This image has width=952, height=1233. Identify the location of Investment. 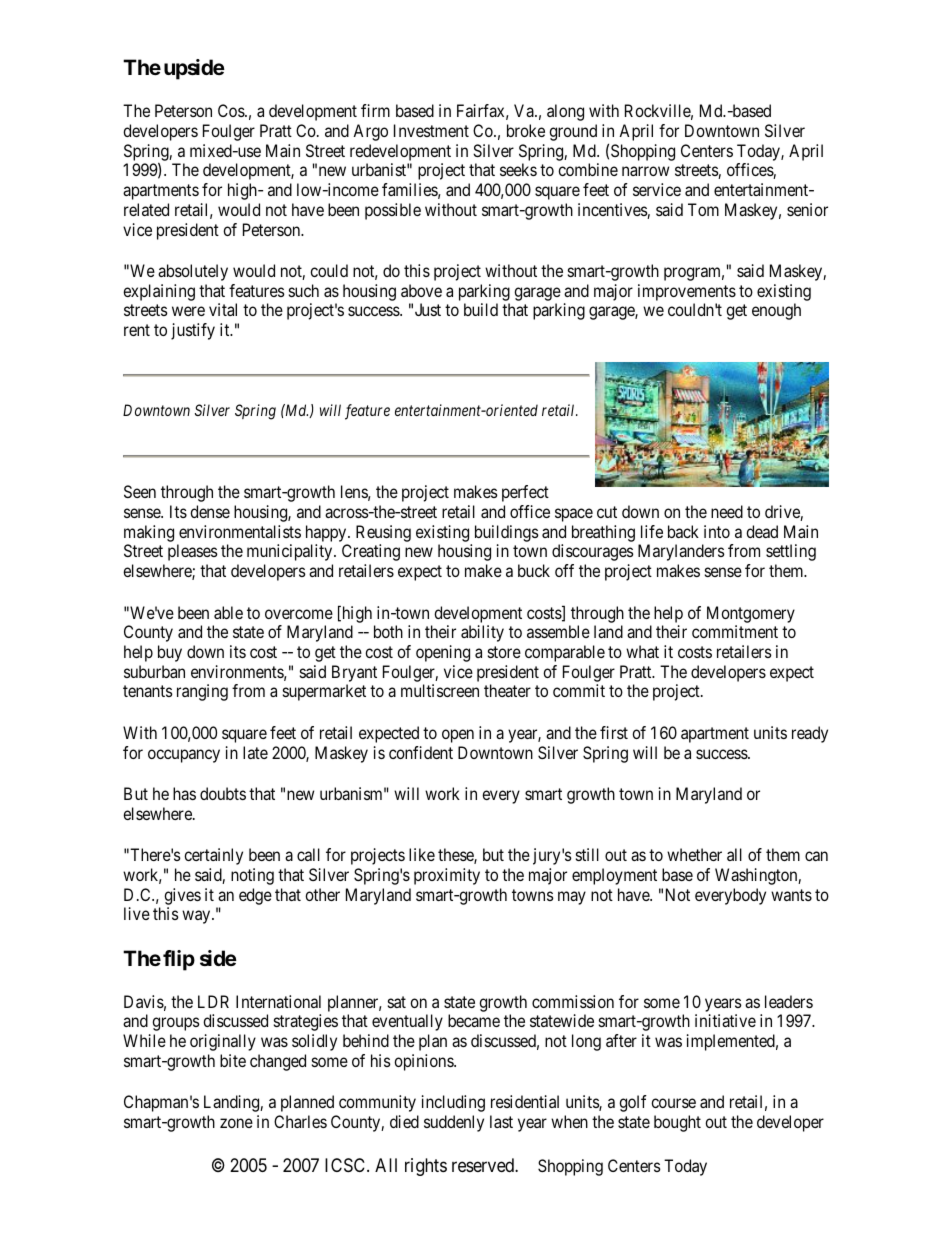
(431, 130).
